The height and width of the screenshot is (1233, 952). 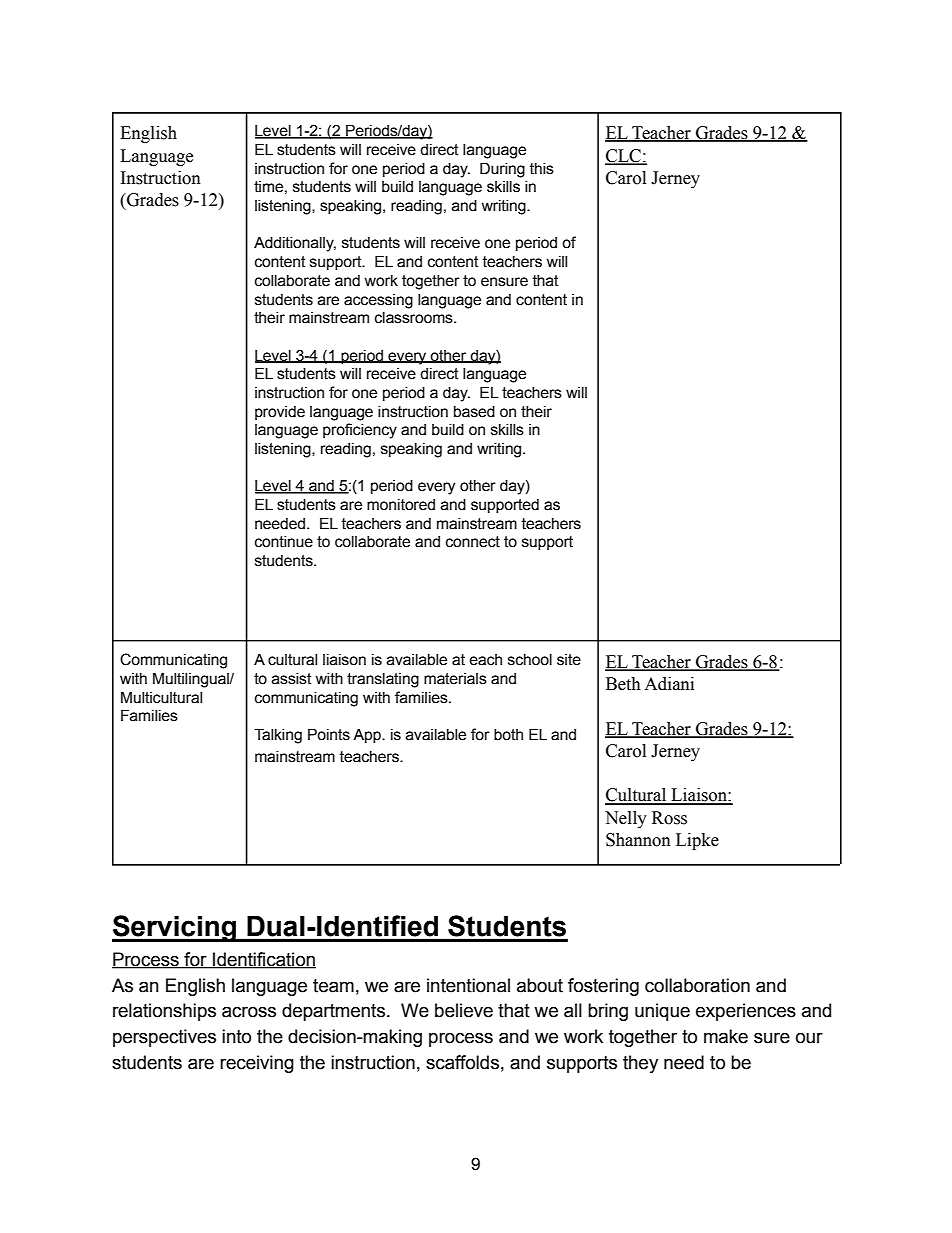 What do you see at coordinates (236, 1036) in the screenshot?
I see `into` at bounding box center [236, 1036].
